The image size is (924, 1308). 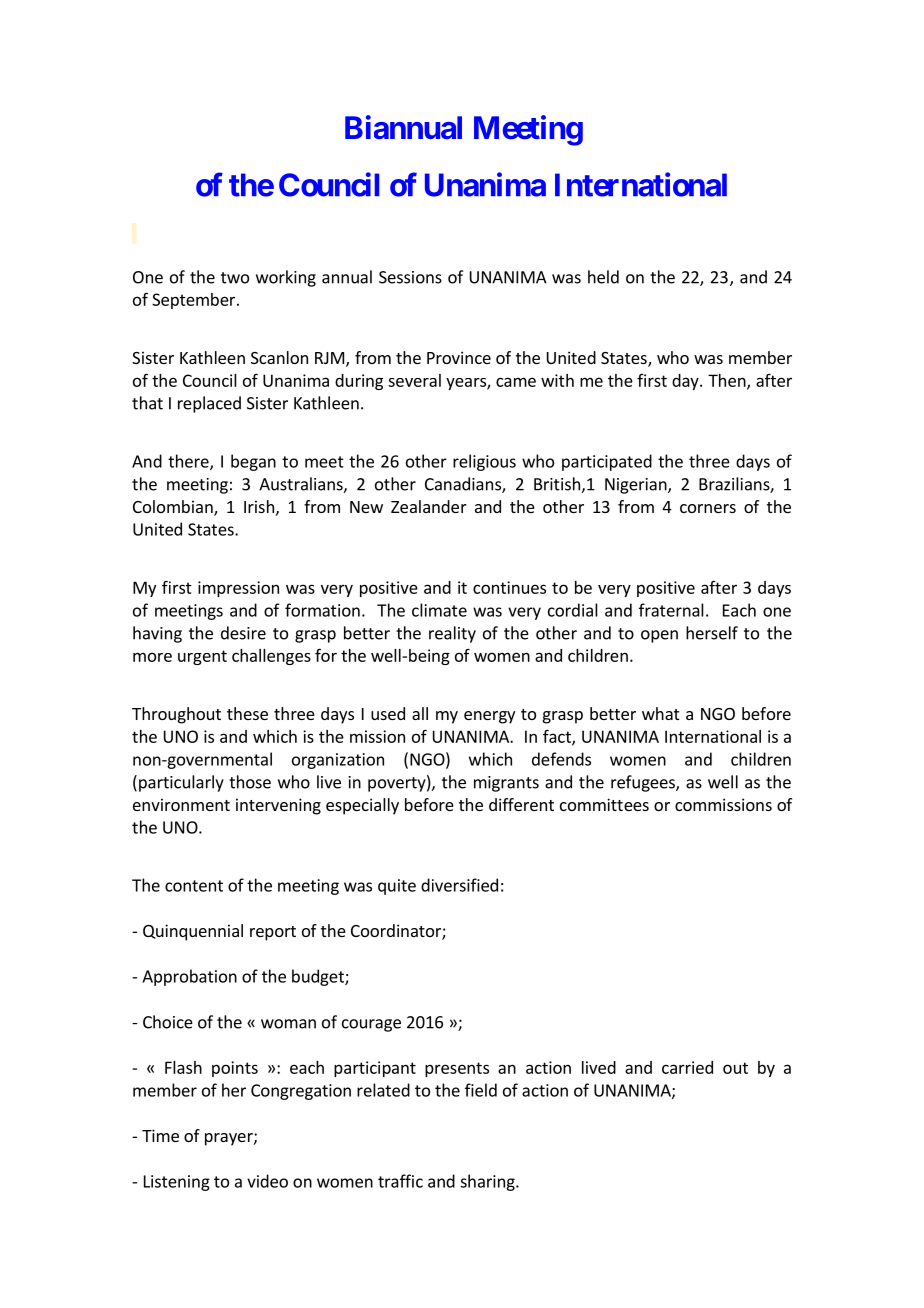 What do you see at coordinates (660, 713) in the screenshot?
I see `what` at bounding box center [660, 713].
